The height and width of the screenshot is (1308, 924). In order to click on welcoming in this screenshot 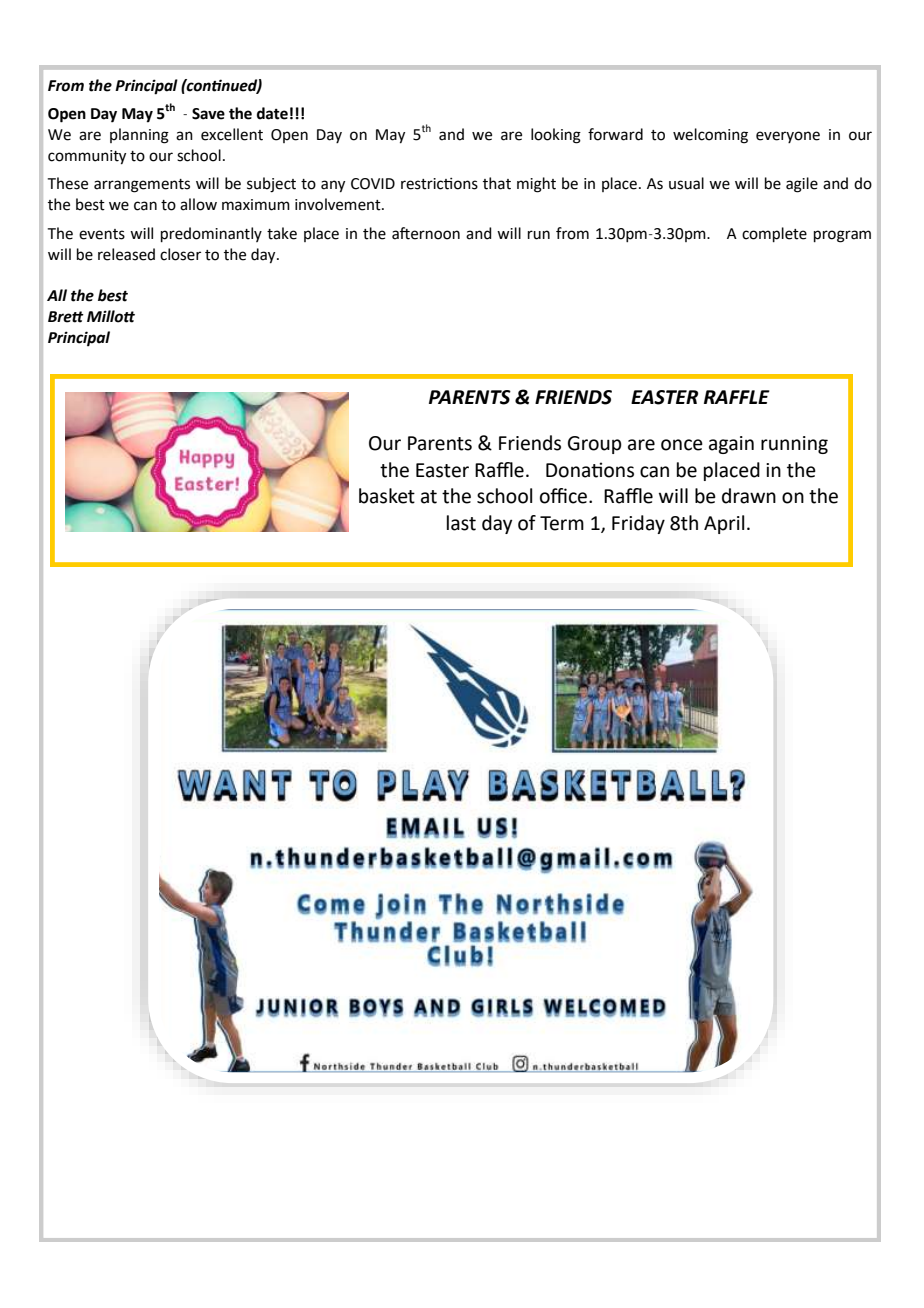, I will do `click(710, 136)`.
